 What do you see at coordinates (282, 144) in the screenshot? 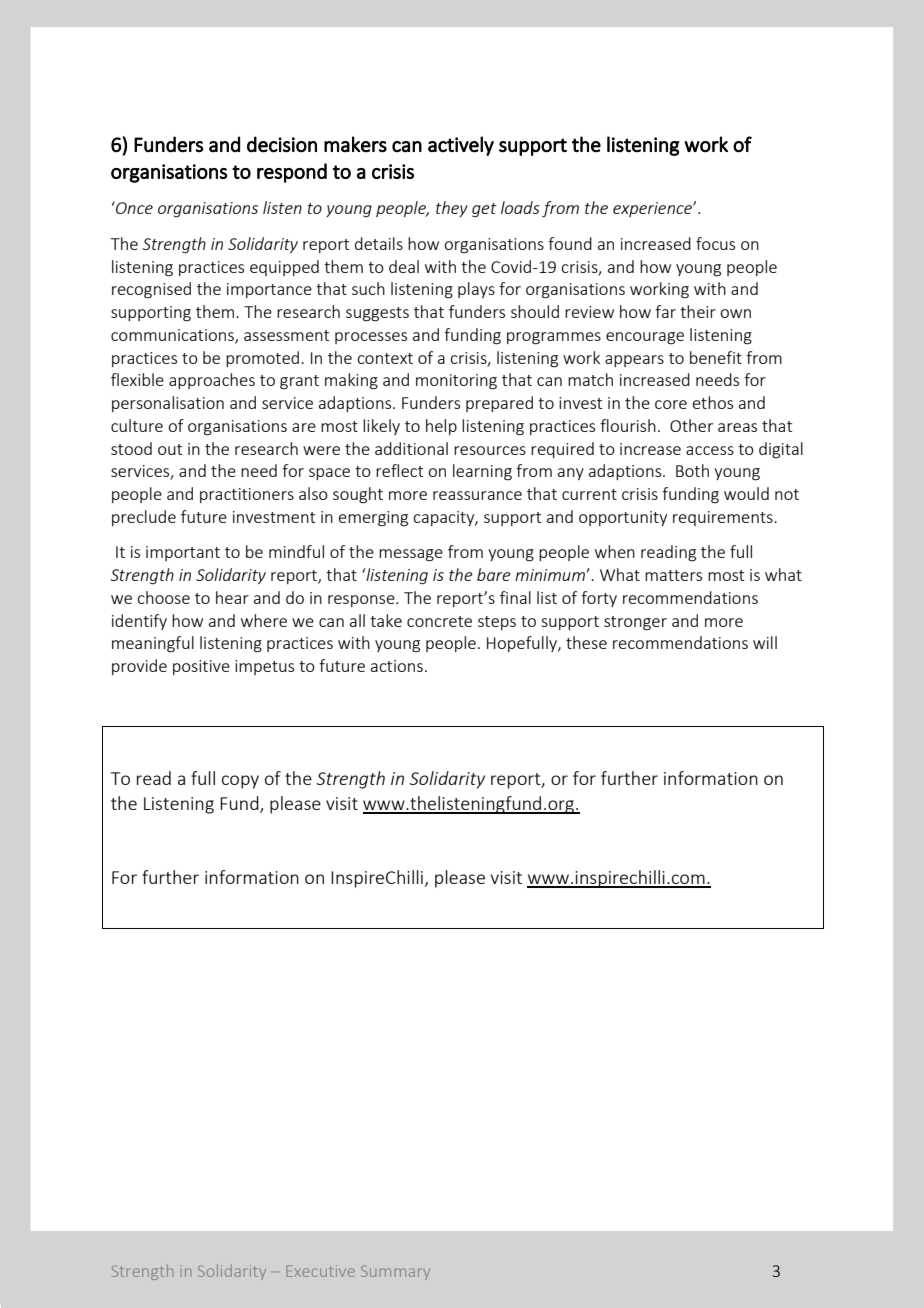
I see `decision` at bounding box center [282, 144].
